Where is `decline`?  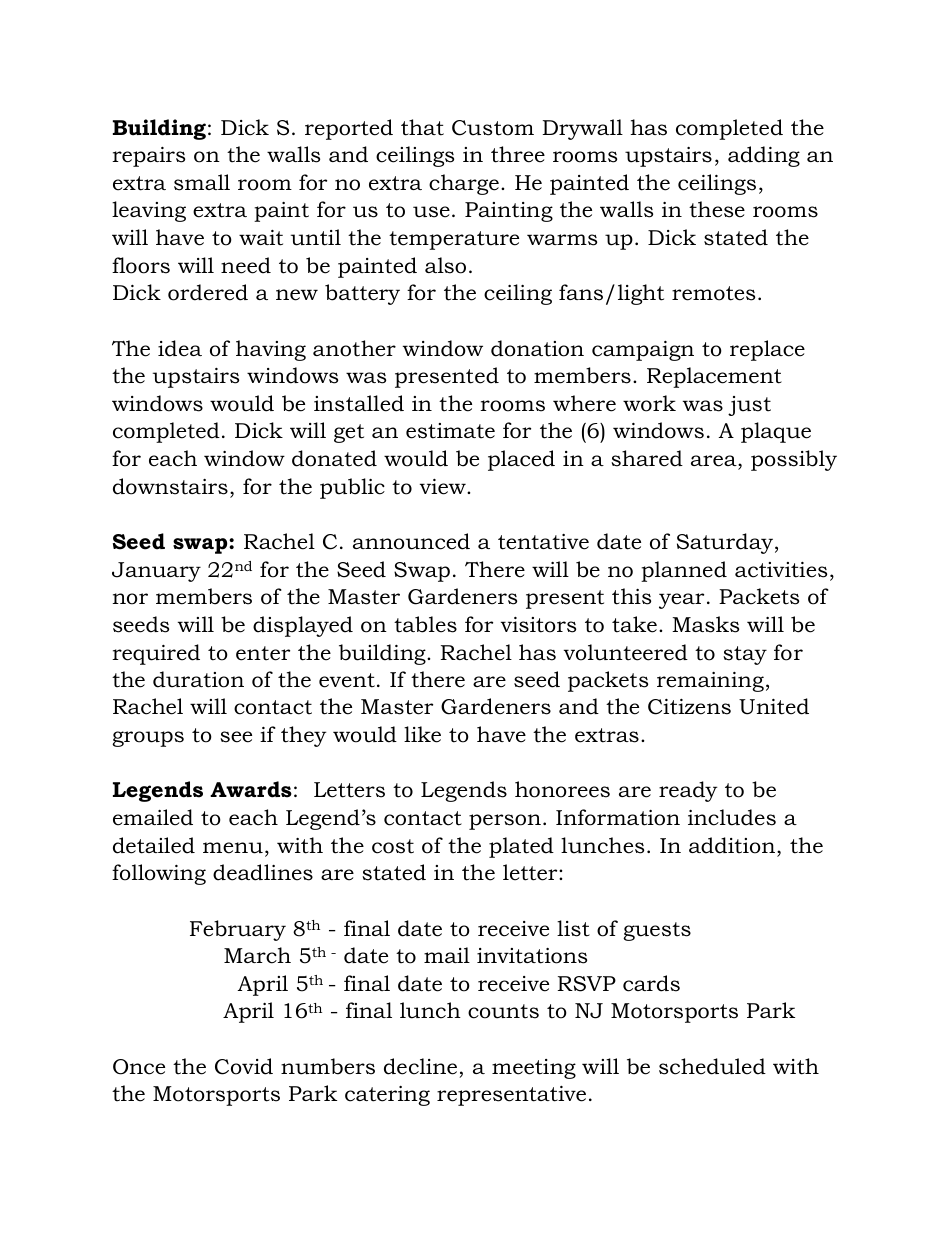
decline is located at coordinates (420, 1066).
